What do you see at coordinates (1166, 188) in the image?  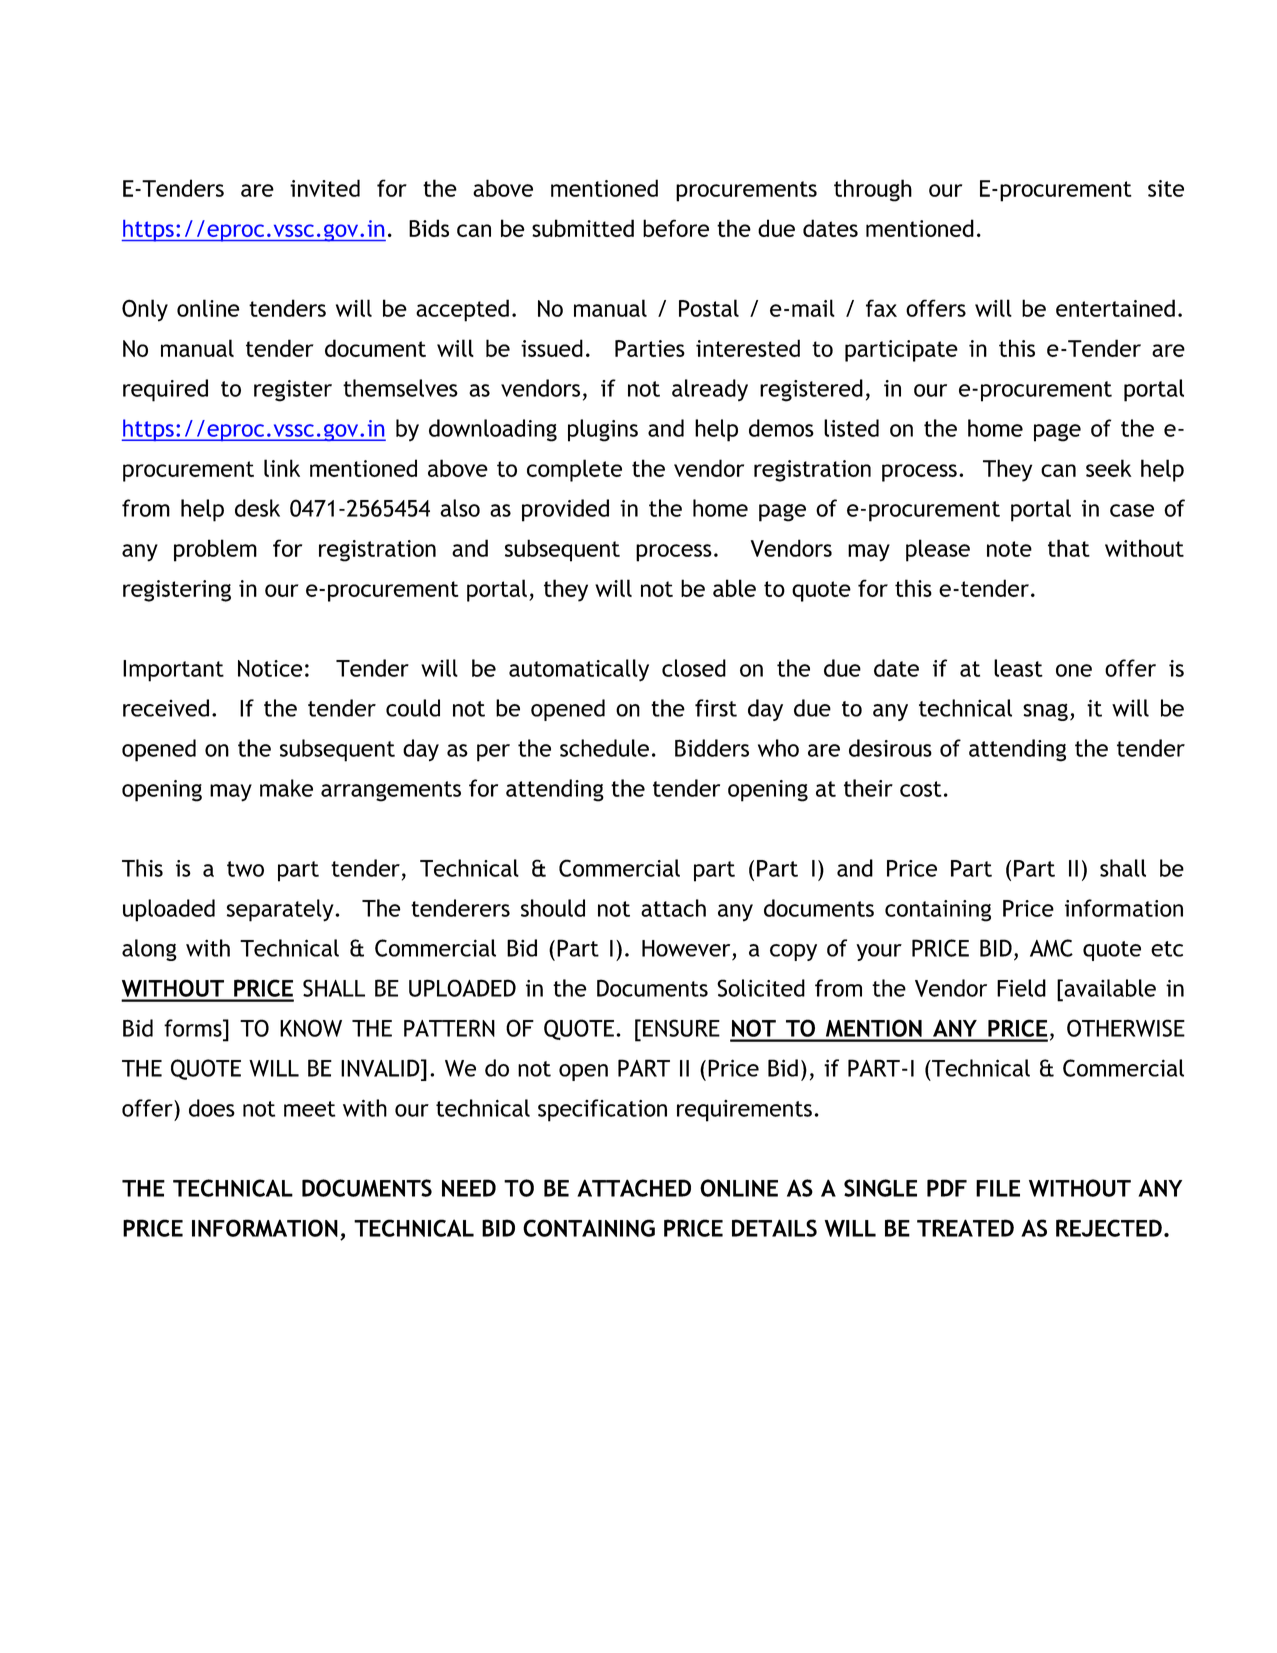 I see `site` at bounding box center [1166, 188].
